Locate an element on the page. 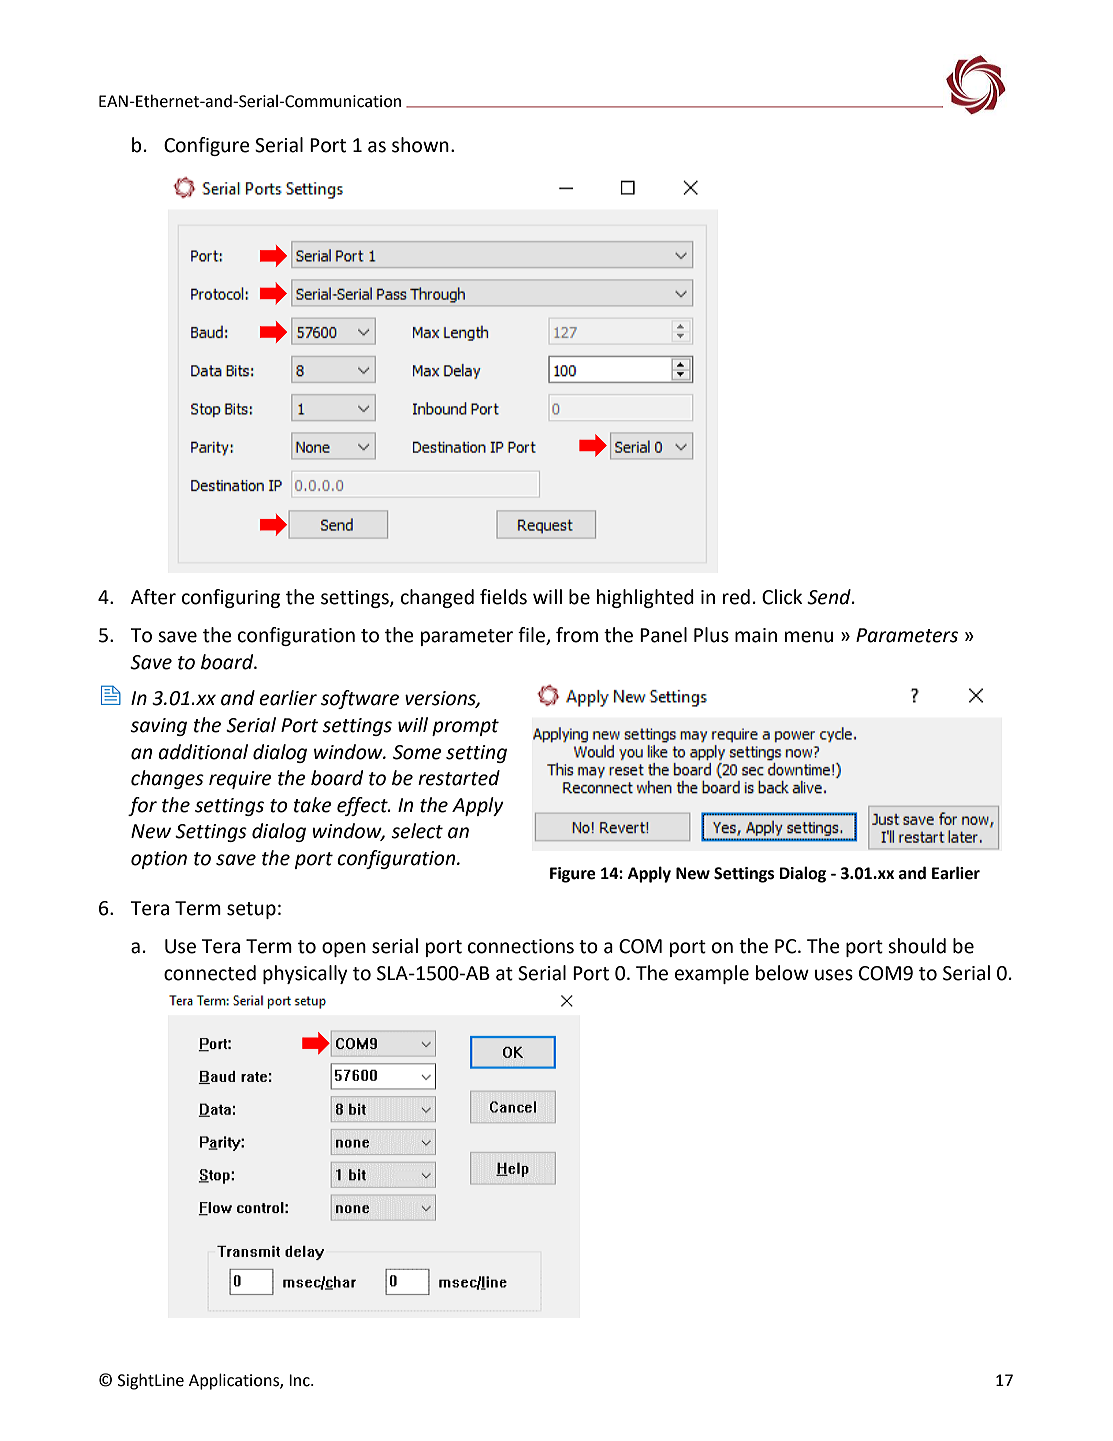 The image size is (1113, 1441). shown is located at coordinates (420, 145).
